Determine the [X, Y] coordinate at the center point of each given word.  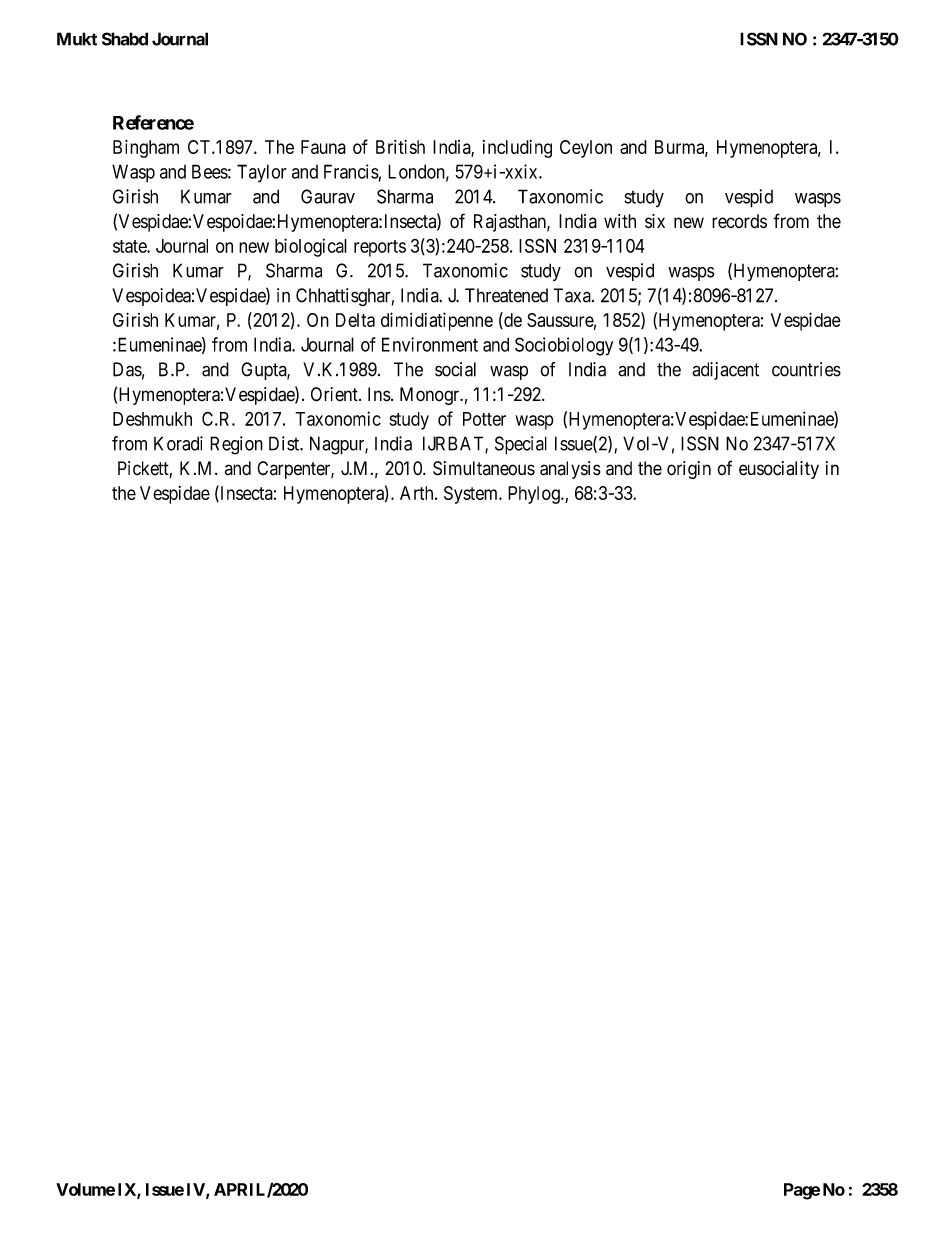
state [130, 246]
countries [806, 369]
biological [311, 247]
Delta [355, 320]
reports [380, 248]
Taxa [573, 295]
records [739, 221]
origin [689, 470]
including [517, 149]
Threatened [506, 295]
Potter [484, 419]
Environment [430, 344]
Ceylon [586, 149]
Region [236, 445]
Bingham [146, 149]
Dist [285, 443]
